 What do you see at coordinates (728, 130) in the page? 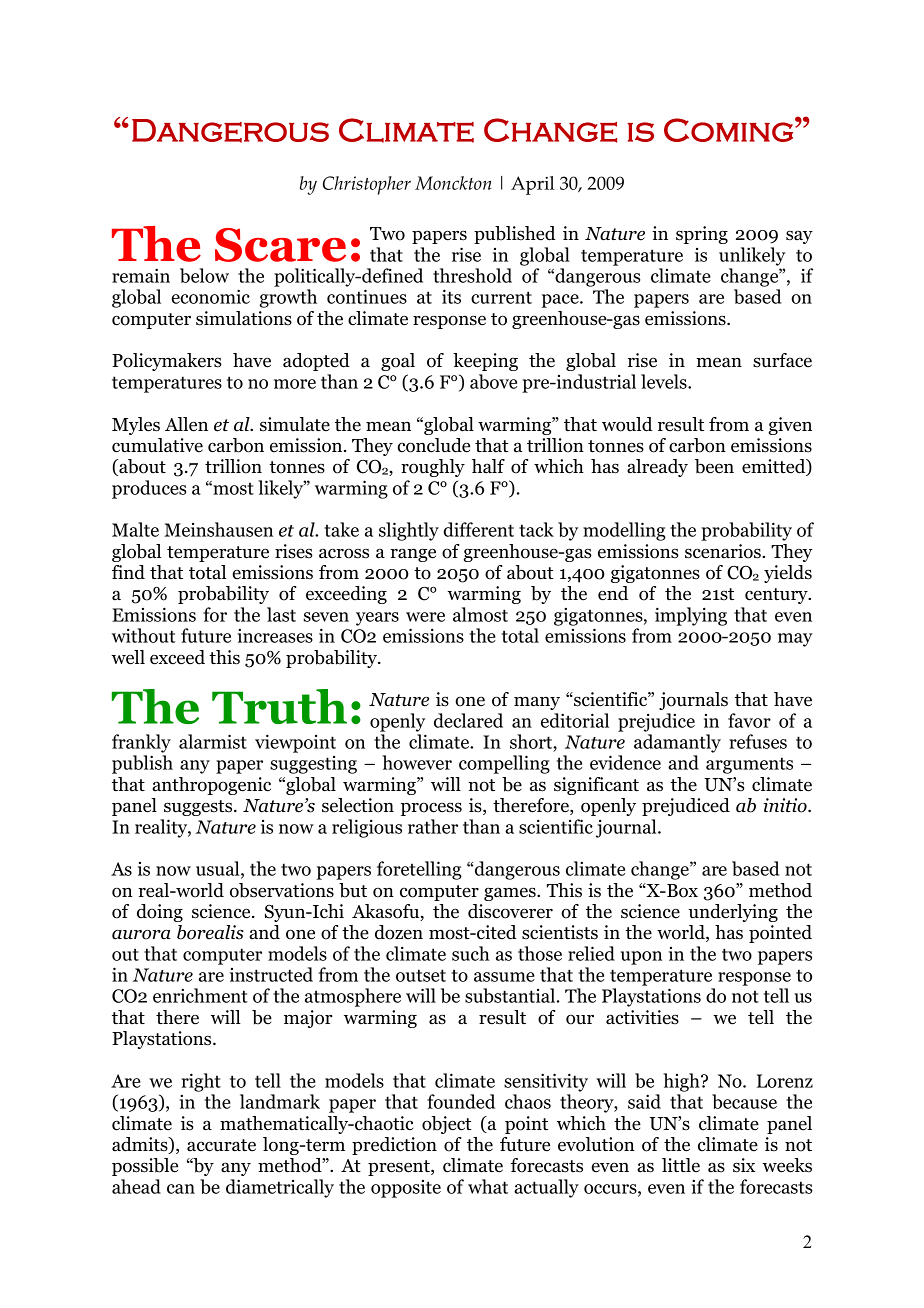
I see `Coming` at bounding box center [728, 130].
